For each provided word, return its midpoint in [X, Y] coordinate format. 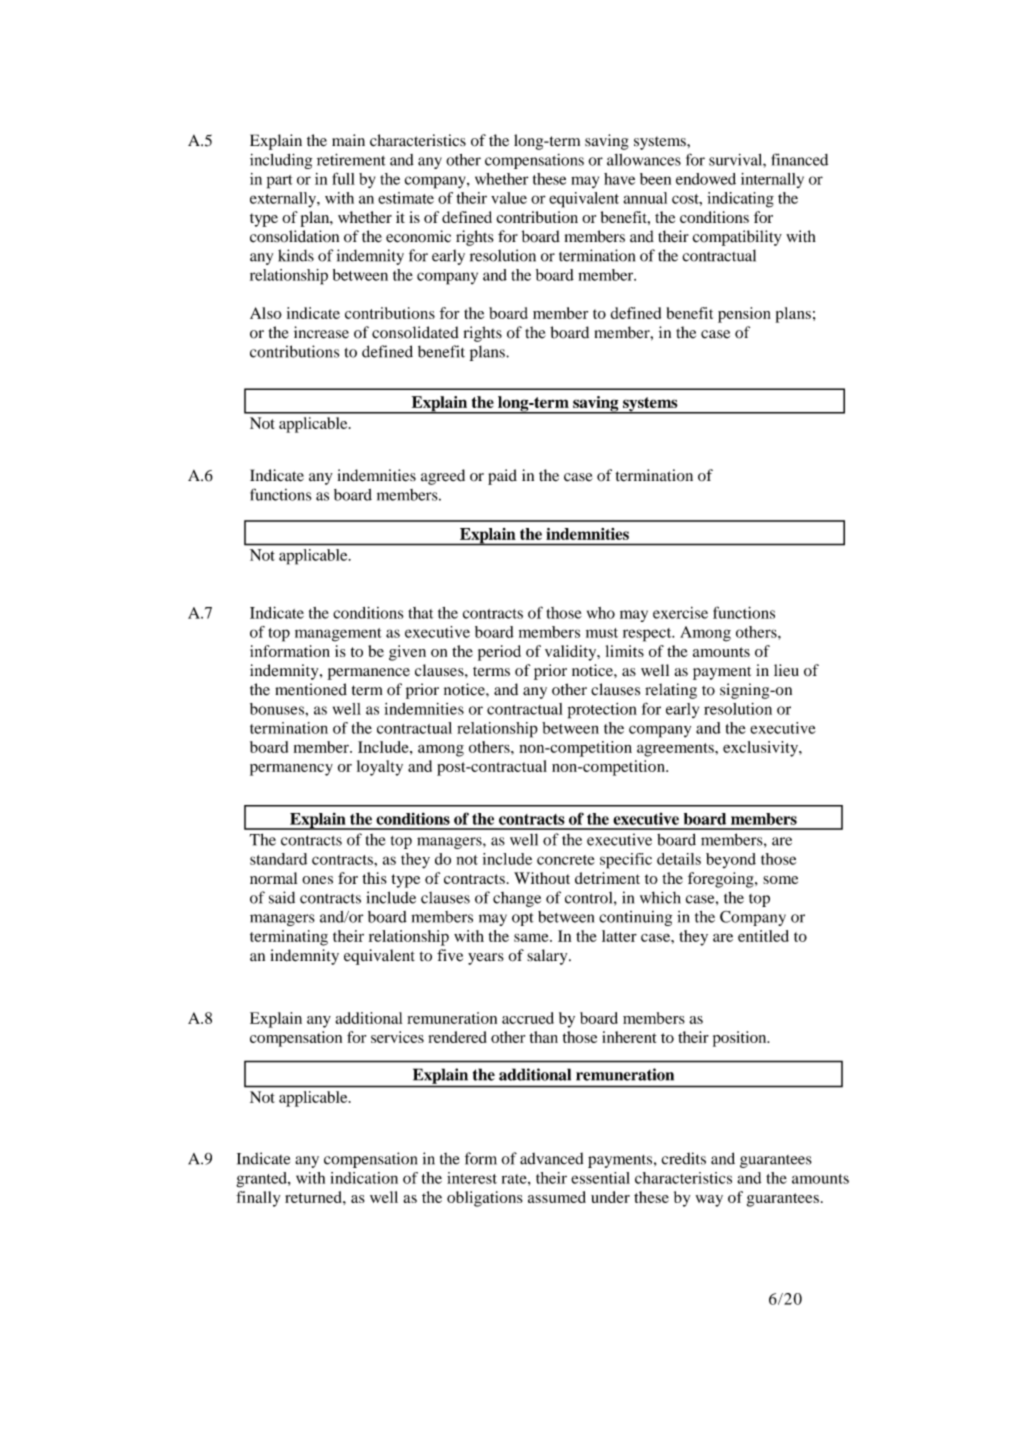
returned [314, 1197]
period [499, 653]
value [509, 198]
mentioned [311, 689]
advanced [551, 1158]
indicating [740, 200]
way [709, 1201]
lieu [786, 670]
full [343, 178]
